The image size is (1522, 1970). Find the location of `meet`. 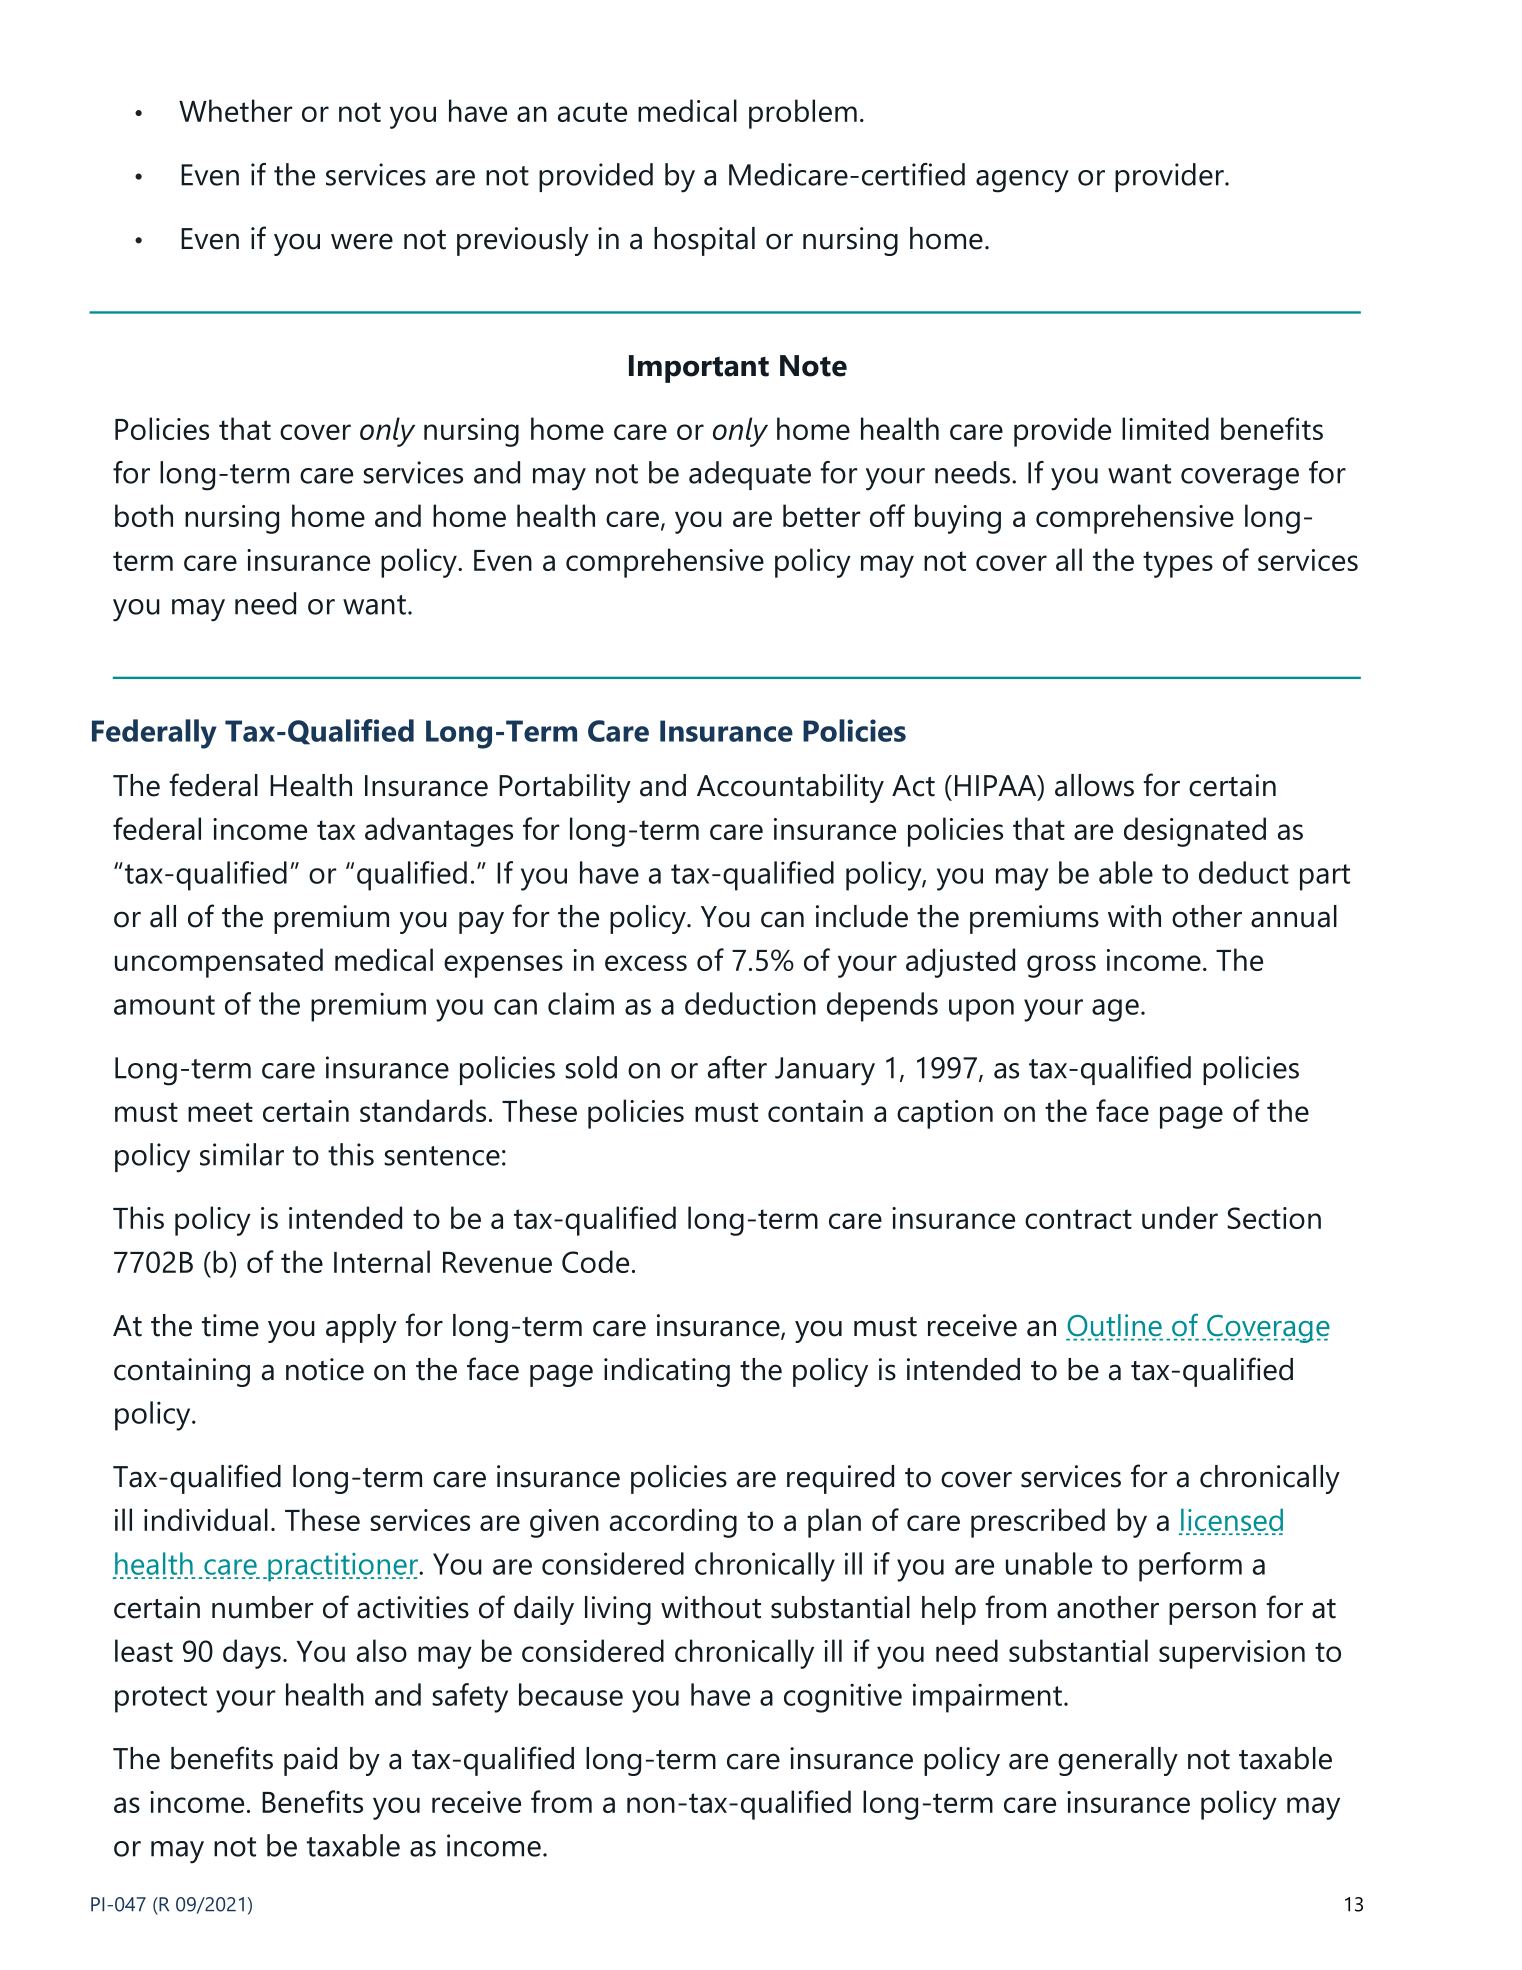

meet is located at coordinates (220, 1112).
